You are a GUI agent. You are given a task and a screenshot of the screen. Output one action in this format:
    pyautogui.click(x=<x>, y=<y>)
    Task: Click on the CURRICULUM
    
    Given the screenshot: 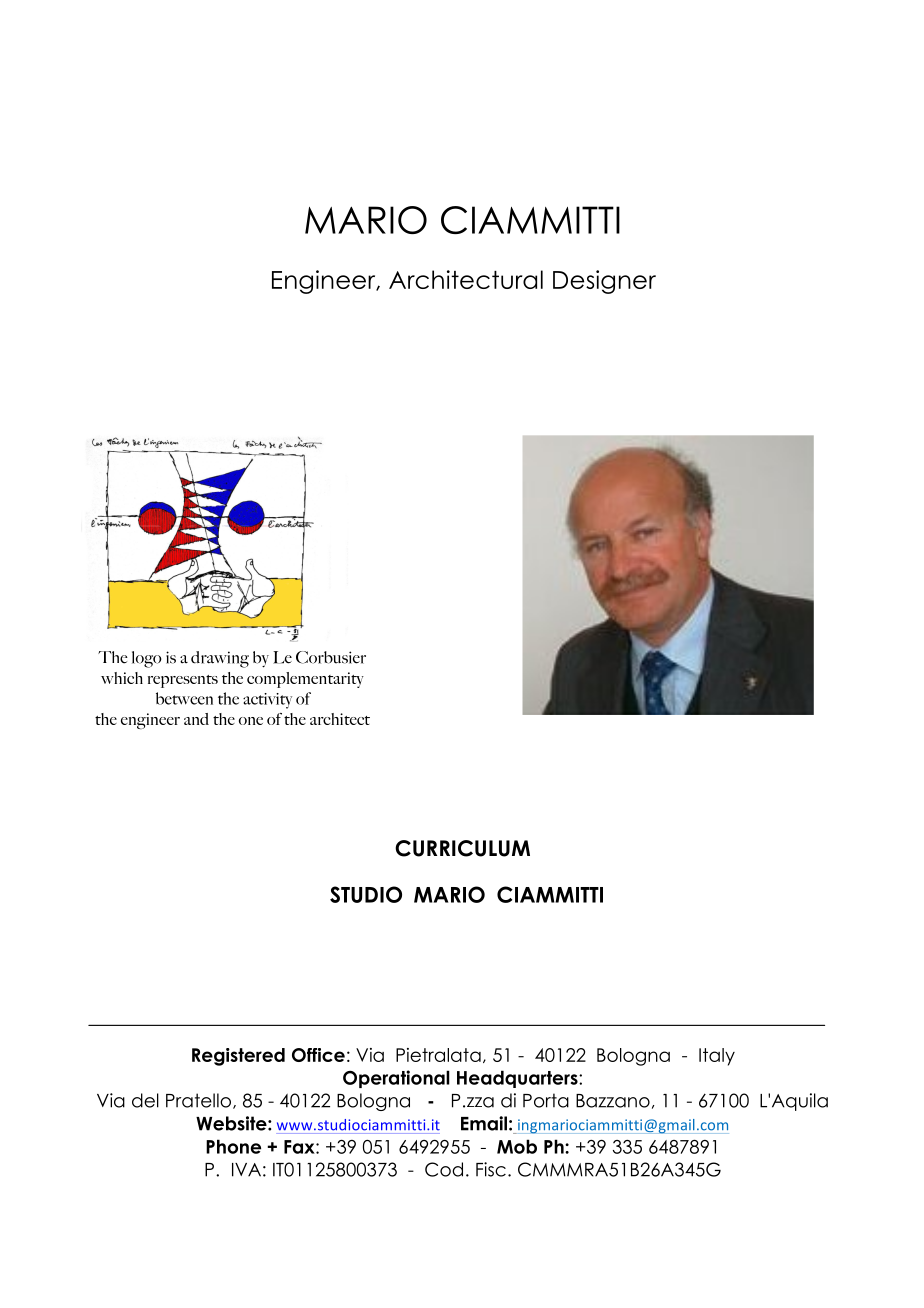 What is the action you would take?
    pyautogui.click(x=462, y=848)
